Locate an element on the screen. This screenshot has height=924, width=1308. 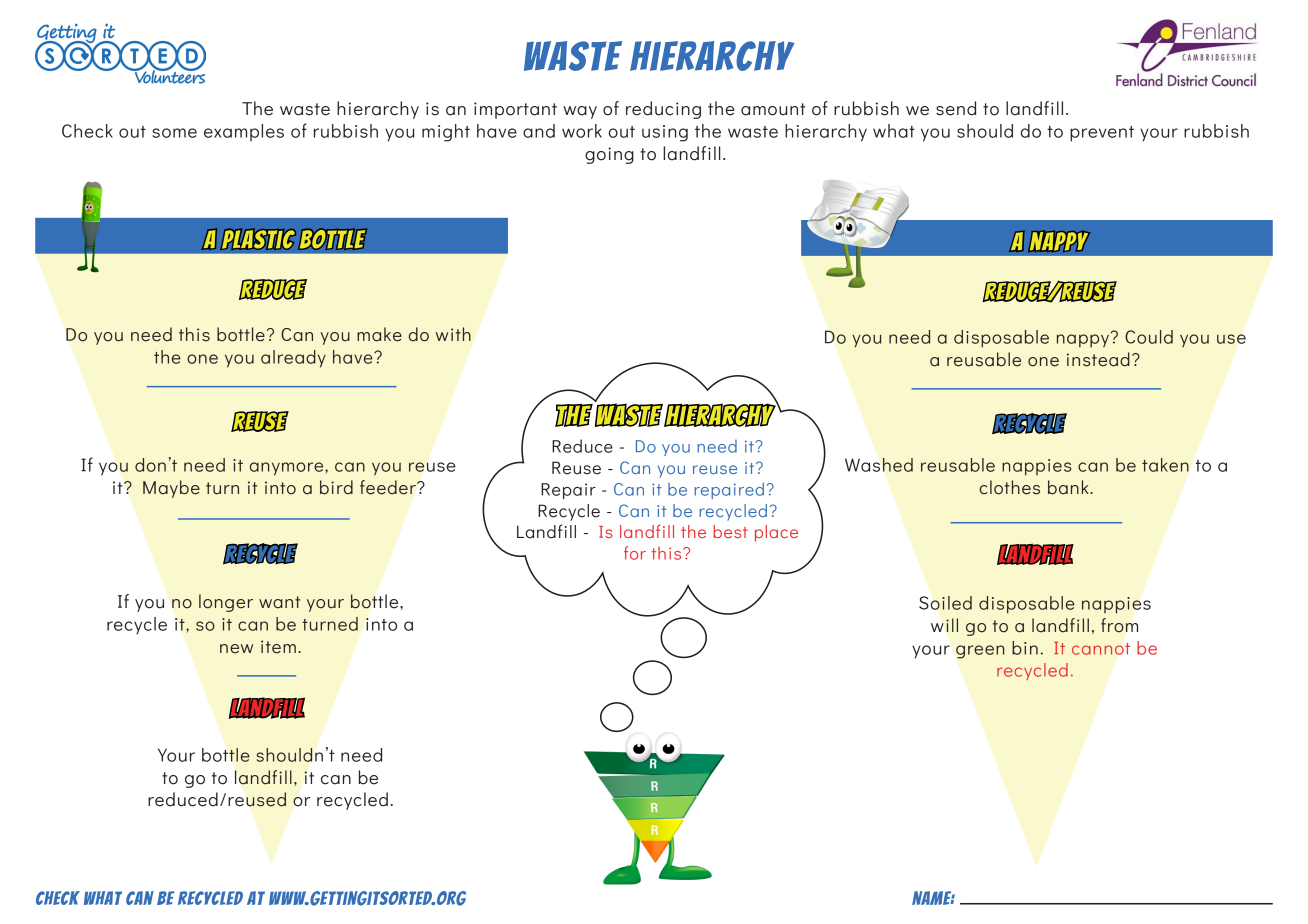
prevent is located at coordinates (1102, 134).
